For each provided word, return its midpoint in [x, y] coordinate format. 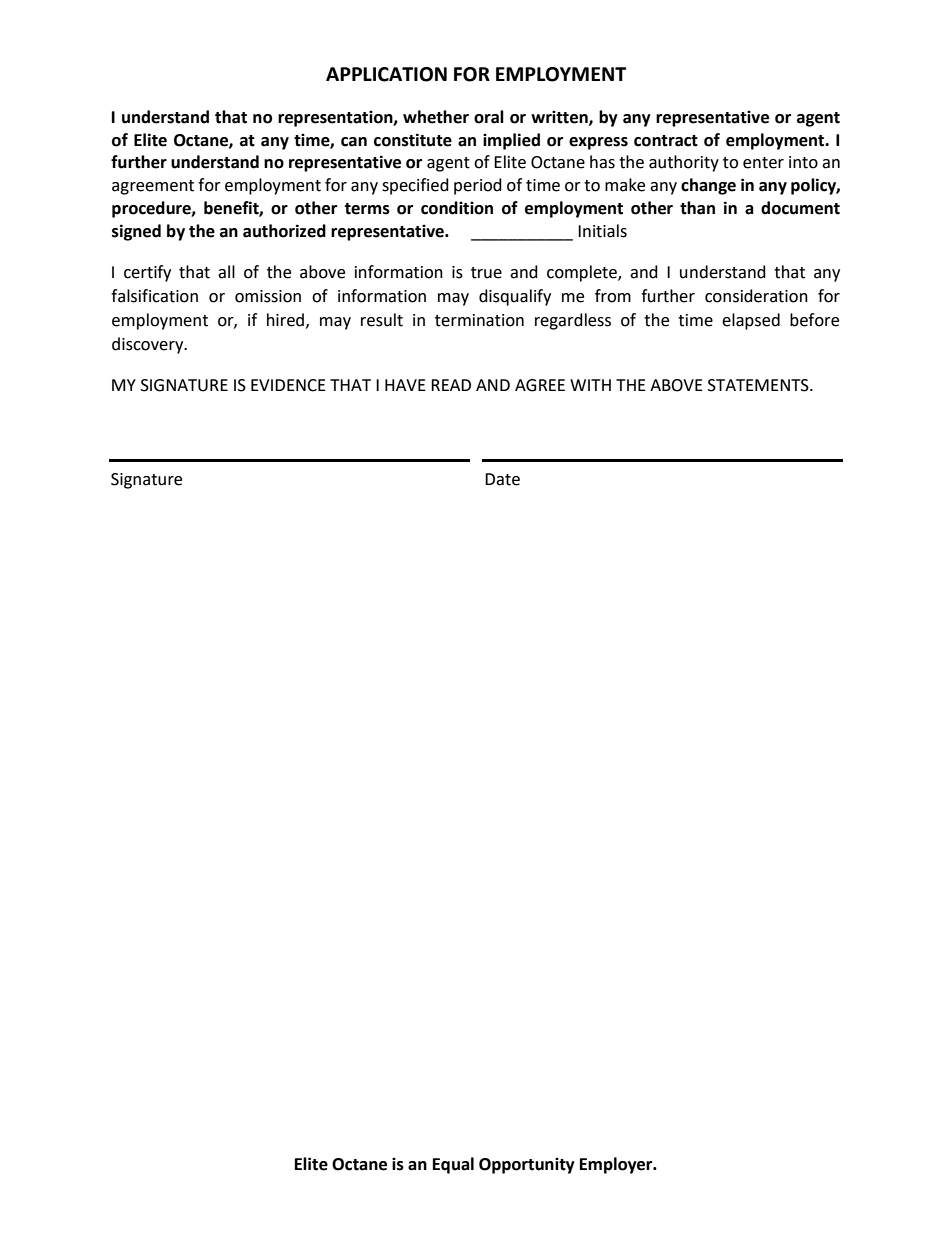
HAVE [405, 385]
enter [763, 163]
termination [479, 320]
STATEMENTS [759, 385]
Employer [617, 1165]
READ [451, 385]
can [354, 142]
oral [489, 117]
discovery [149, 345]
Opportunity [527, 1165]
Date [502, 479]
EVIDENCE [288, 385]
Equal [453, 1165]
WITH [590, 385]
